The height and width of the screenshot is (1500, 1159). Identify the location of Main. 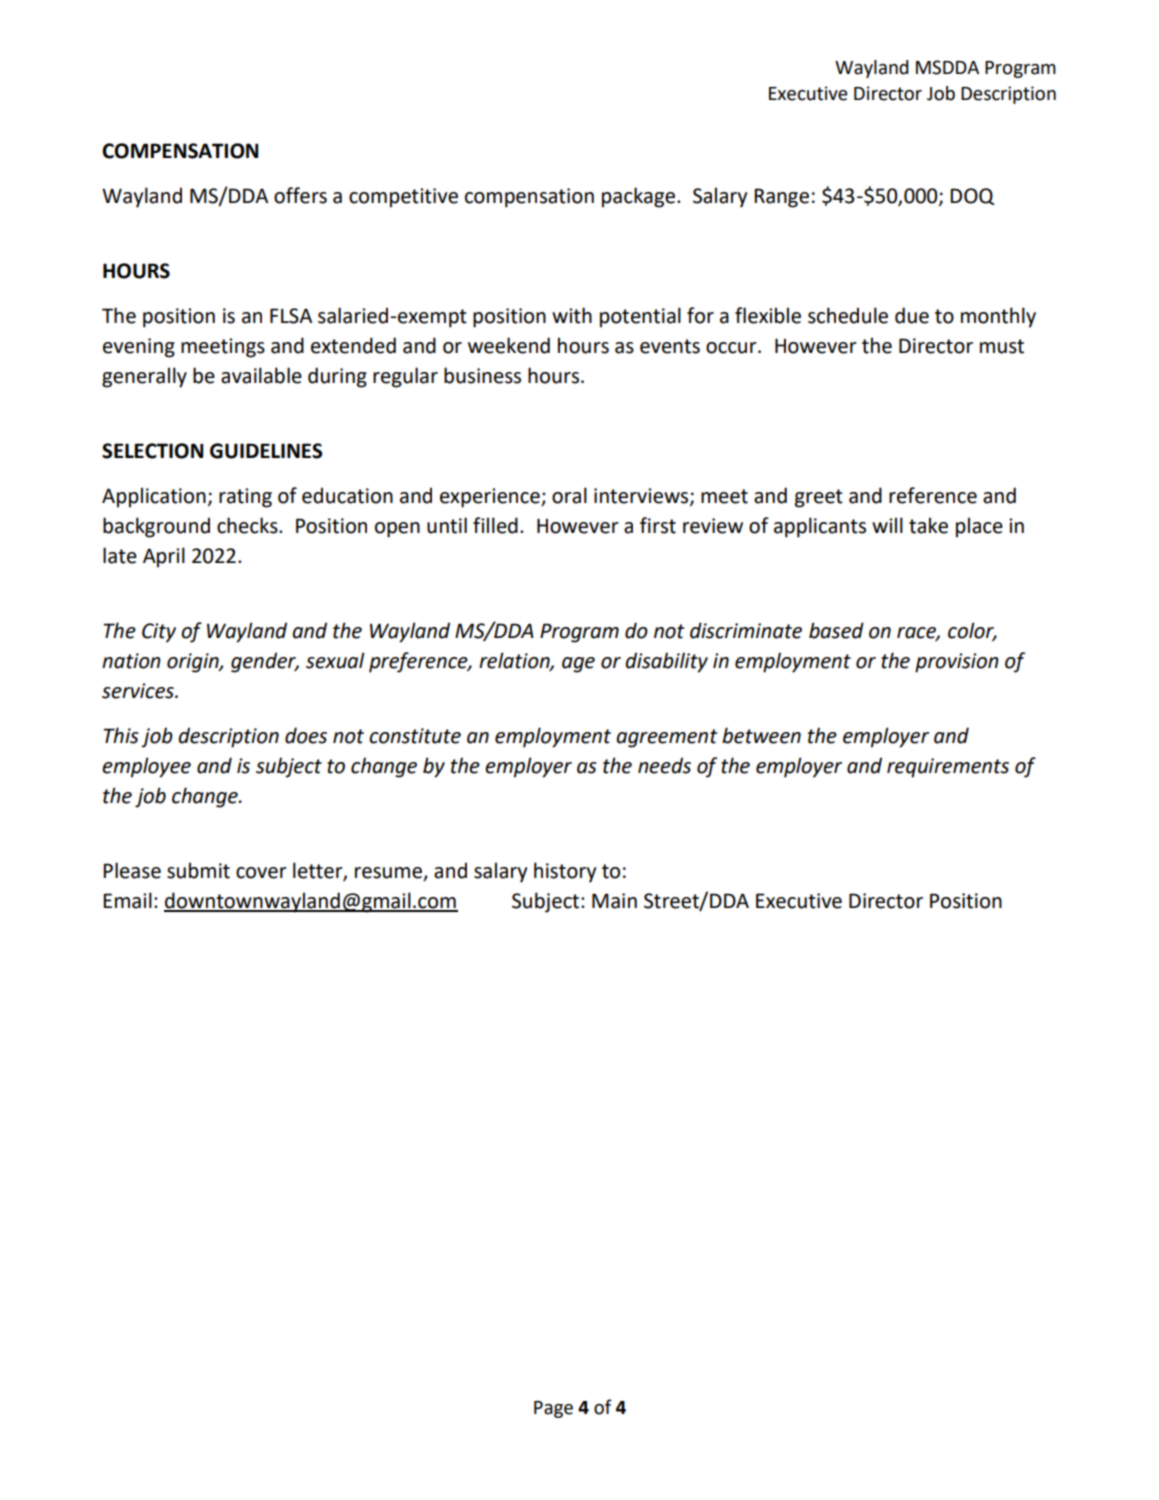
(614, 901).
